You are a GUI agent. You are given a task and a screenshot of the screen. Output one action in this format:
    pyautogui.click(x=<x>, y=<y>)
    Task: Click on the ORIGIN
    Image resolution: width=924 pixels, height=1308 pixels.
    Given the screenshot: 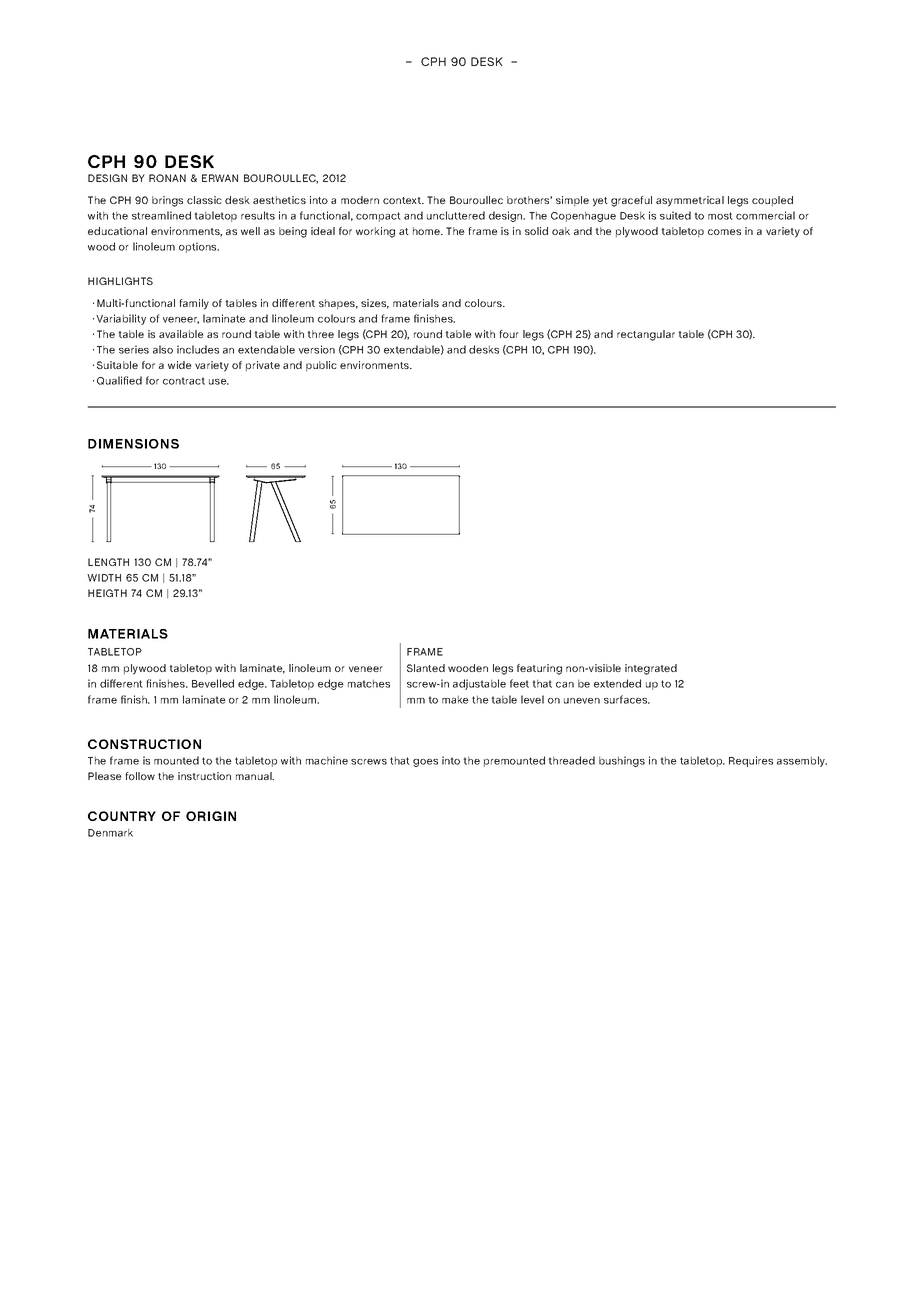 What is the action you would take?
    pyautogui.click(x=211, y=816)
